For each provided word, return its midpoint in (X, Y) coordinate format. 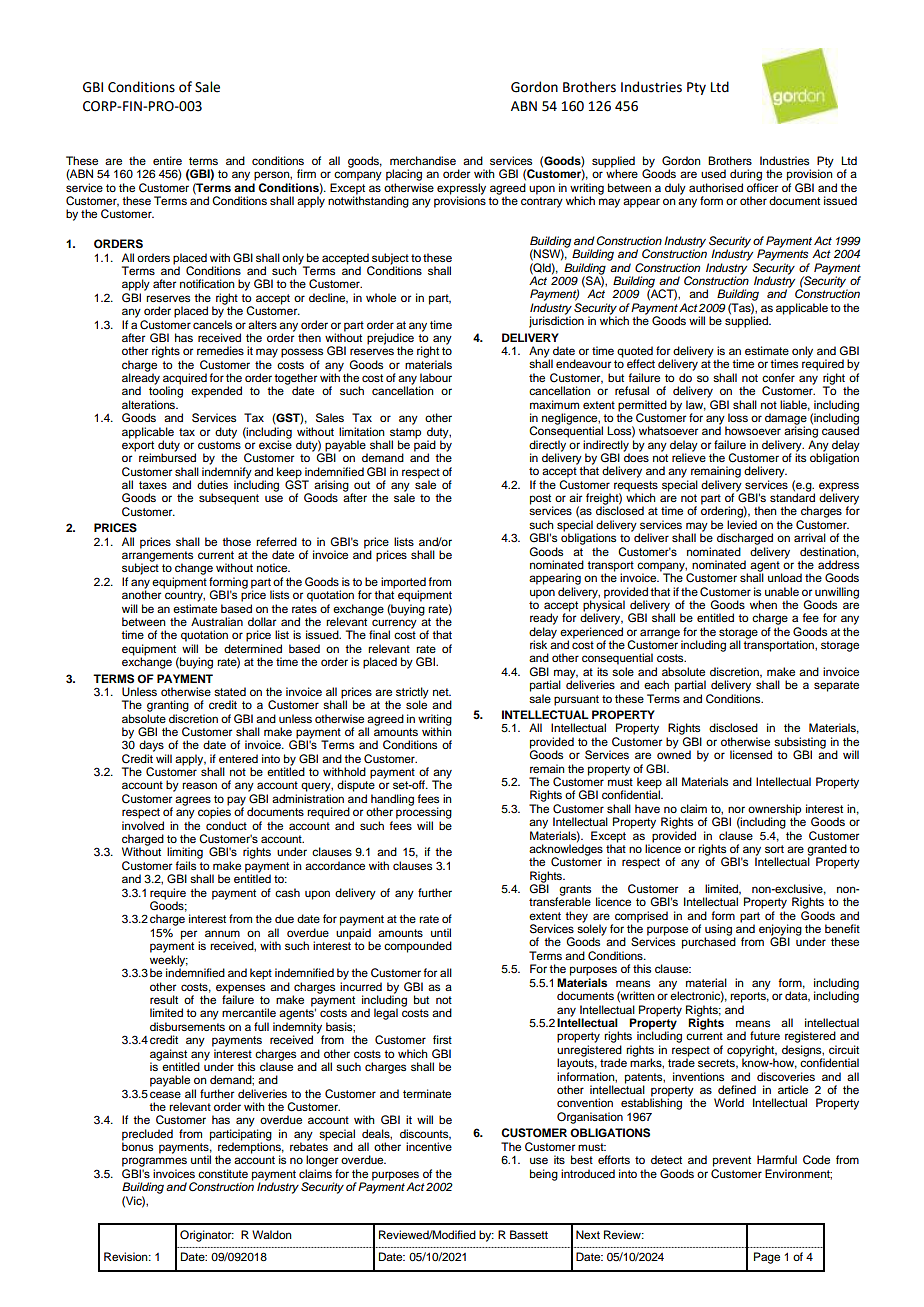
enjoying (780, 931)
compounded (418, 947)
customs (219, 443)
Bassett (529, 1234)
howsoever (753, 430)
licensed (751, 754)
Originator (207, 1236)
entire (167, 160)
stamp (405, 433)
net (442, 692)
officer (762, 187)
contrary (542, 202)
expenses (240, 989)
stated (230, 691)
